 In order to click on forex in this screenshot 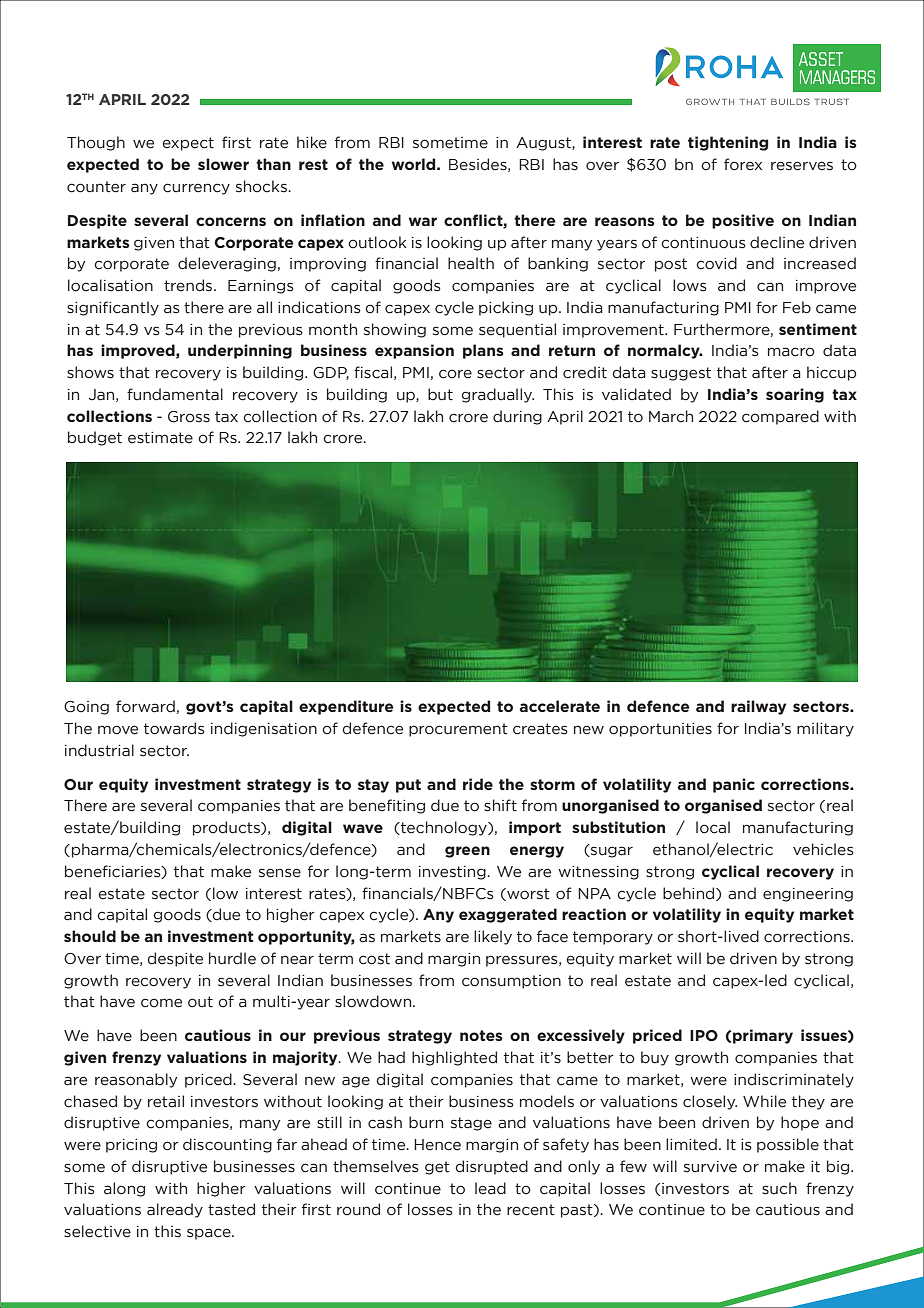, I will do `click(743, 164)`.
